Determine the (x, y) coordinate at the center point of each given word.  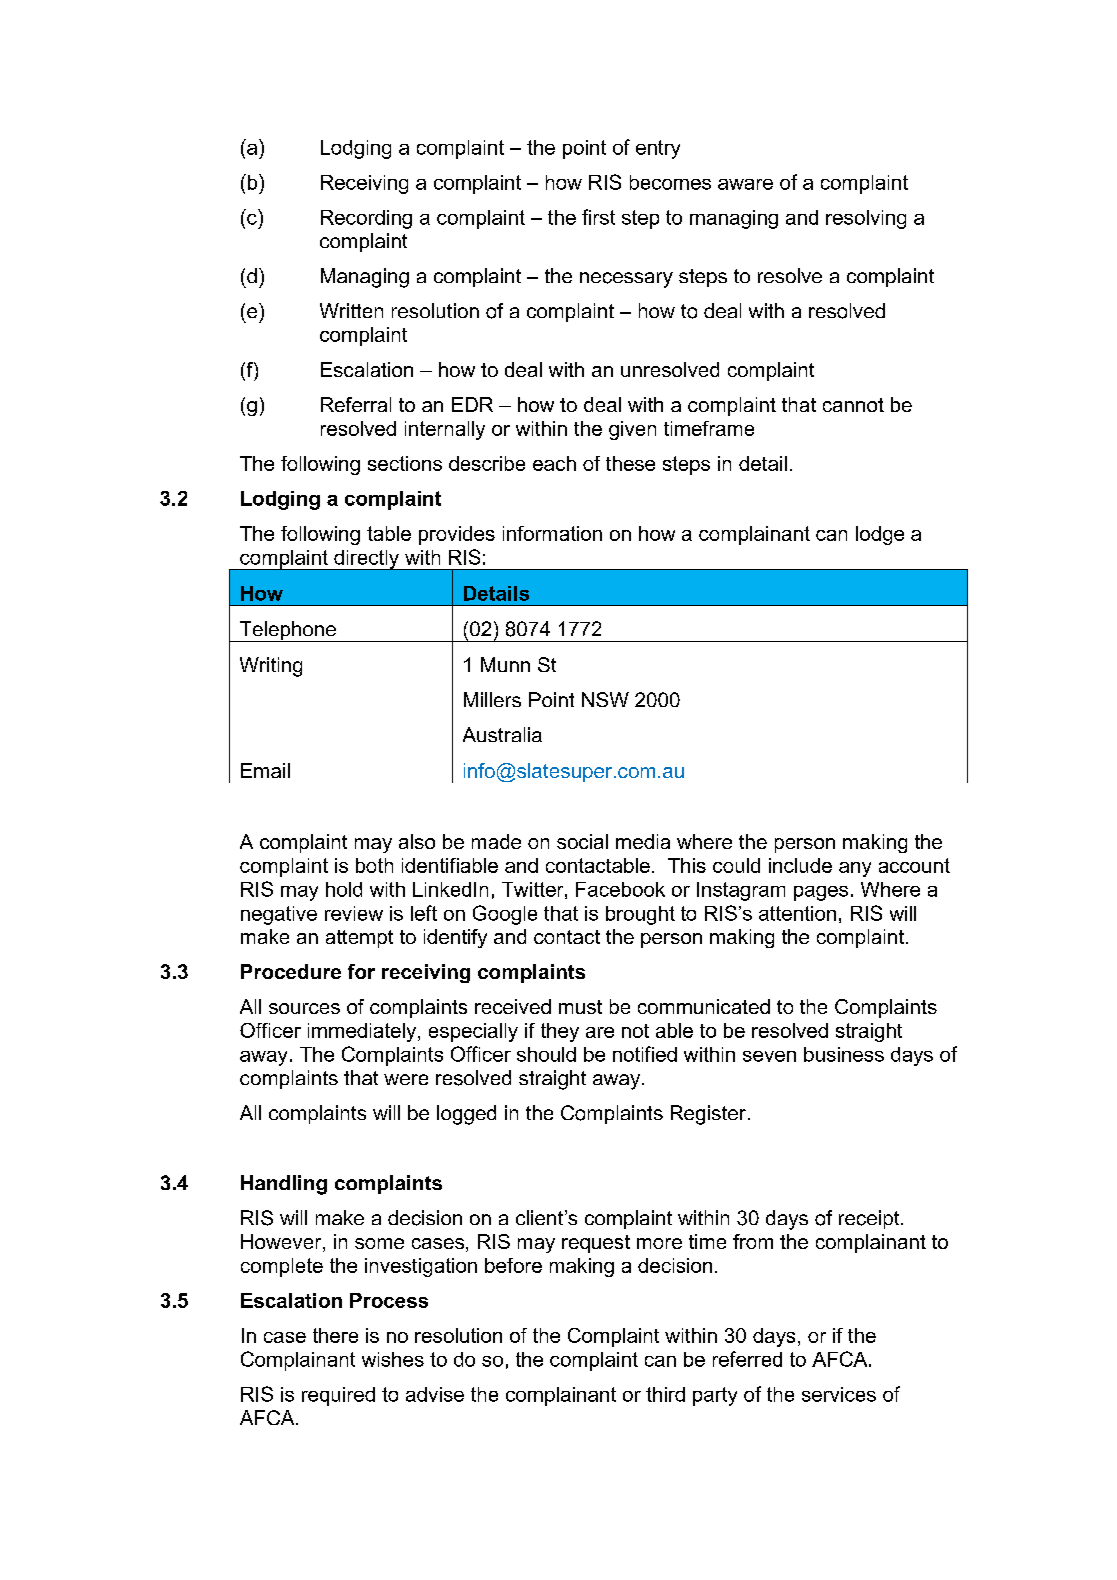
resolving (866, 219)
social (582, 841)
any (855, 869)
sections (405, 463)
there (335, 1335)
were (406, 1079)
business (844, 1054)
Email (265, 770)
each (554, 463)
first (598, 217)
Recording (366, 219)
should (546, 1054)
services (839, 1394)
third (665, 1394)
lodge (880, 535)
